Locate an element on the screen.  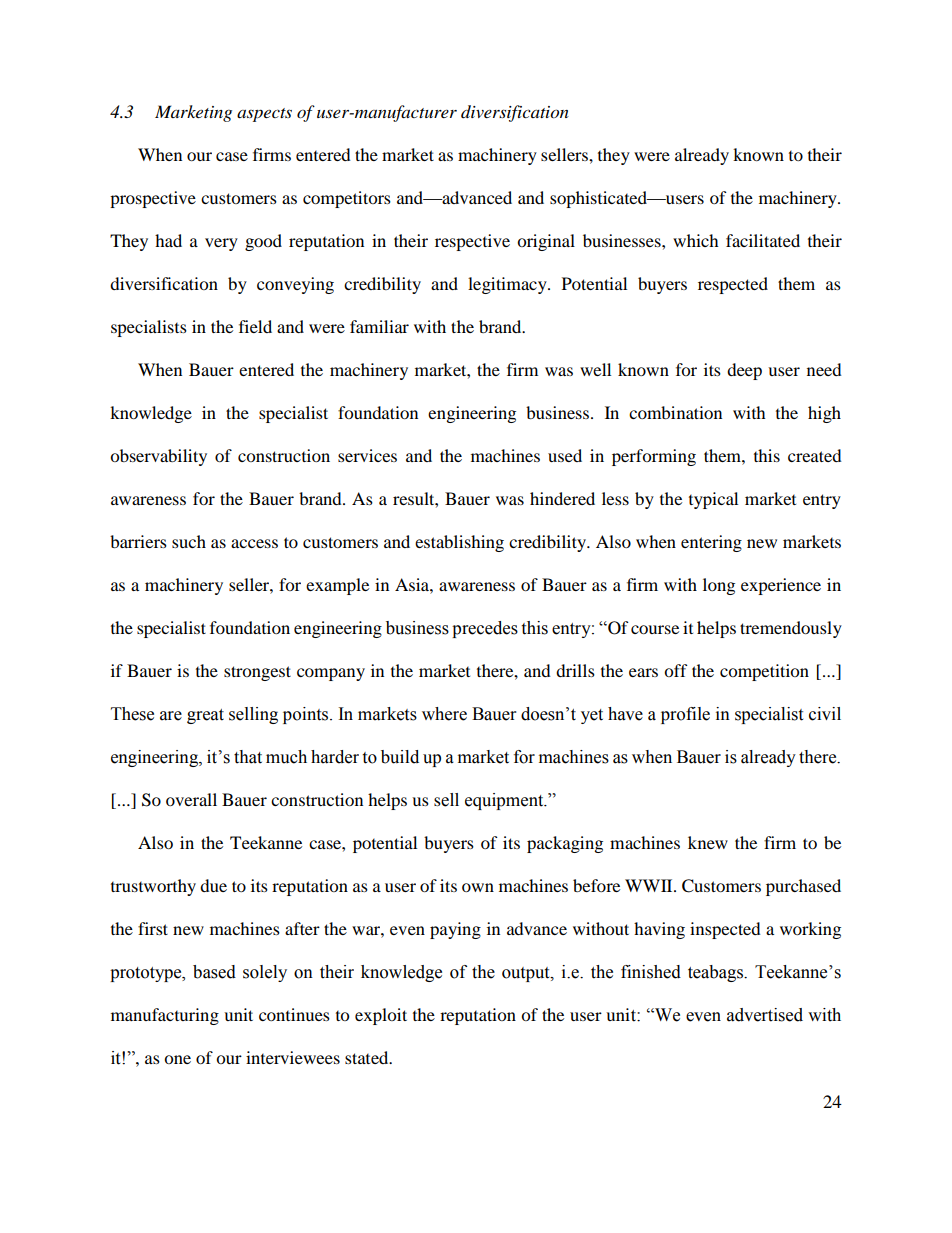
long is located at coordinates (719, 586).
